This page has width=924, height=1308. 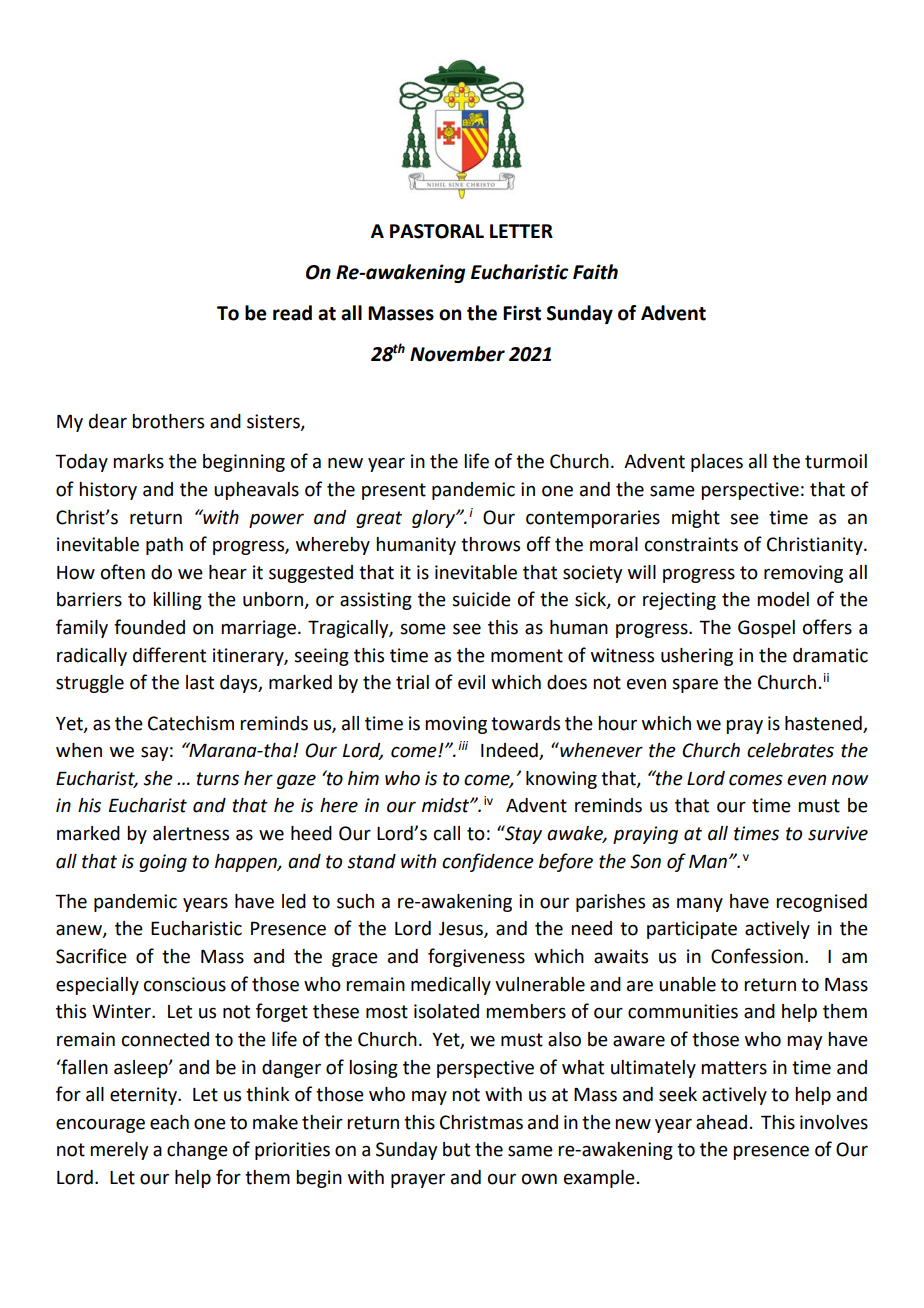 What do you see at coordinates (717, 463) in the page?
I see `places` at bounding box center [717, 463].
